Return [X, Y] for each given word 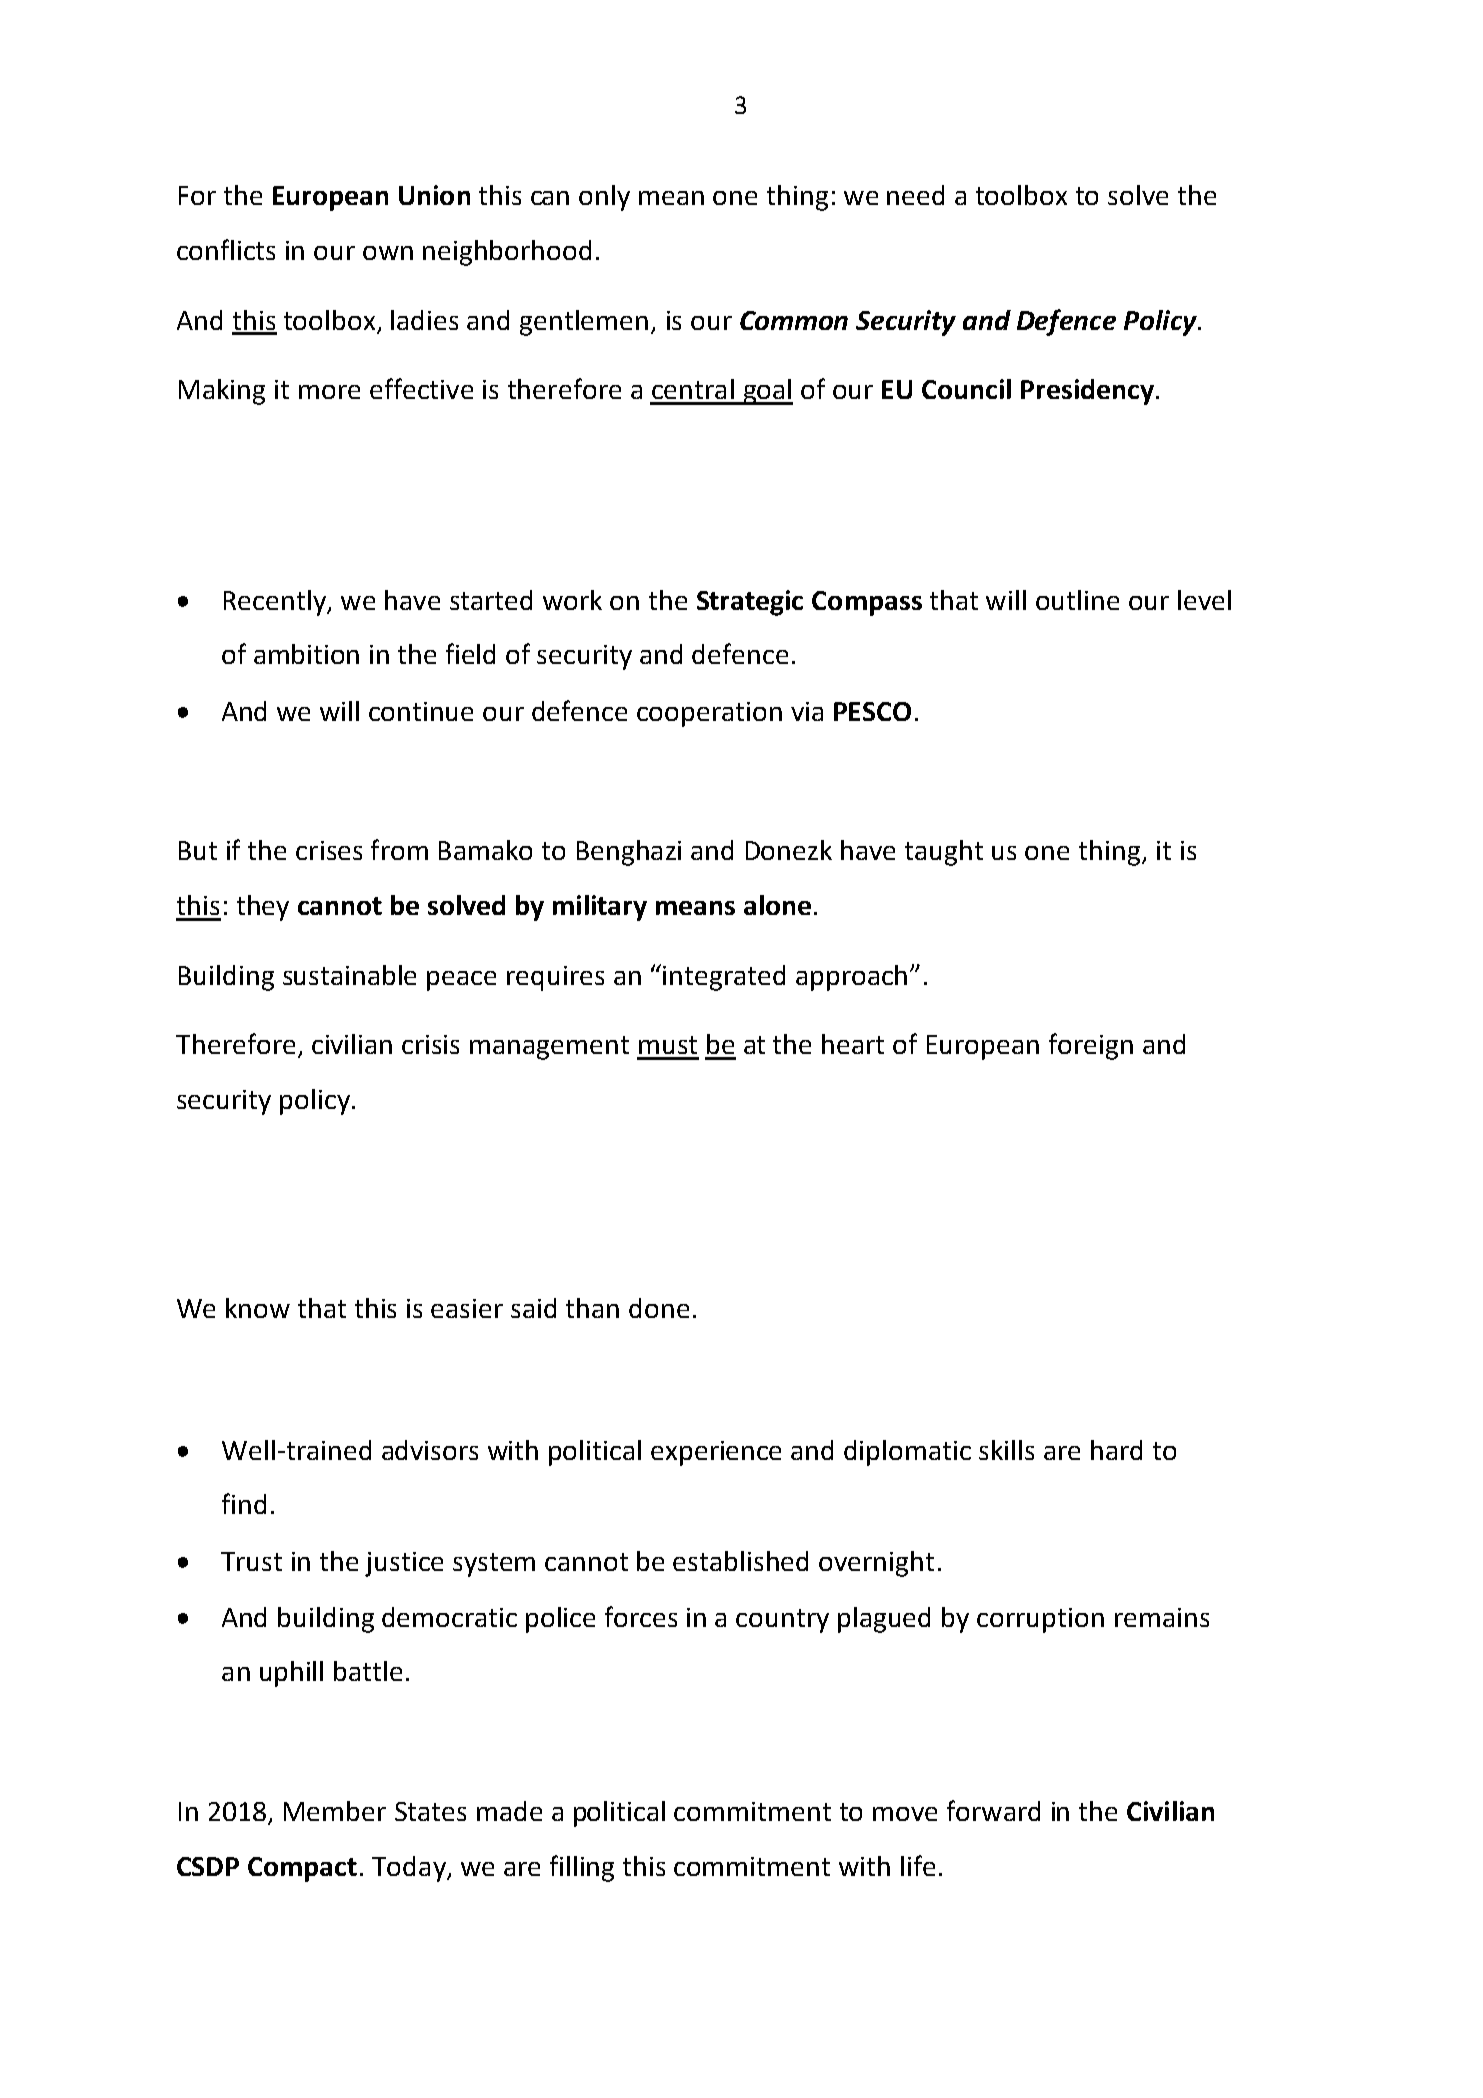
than [592, 1308]
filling [582, 1868]
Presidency [1087, 392]
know [258, 1308]
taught [944, 853]
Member [335, 1811]
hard [1116, 1450]
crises [329, 850]
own [388, 253]
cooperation [709, 714]
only [604, 198]
